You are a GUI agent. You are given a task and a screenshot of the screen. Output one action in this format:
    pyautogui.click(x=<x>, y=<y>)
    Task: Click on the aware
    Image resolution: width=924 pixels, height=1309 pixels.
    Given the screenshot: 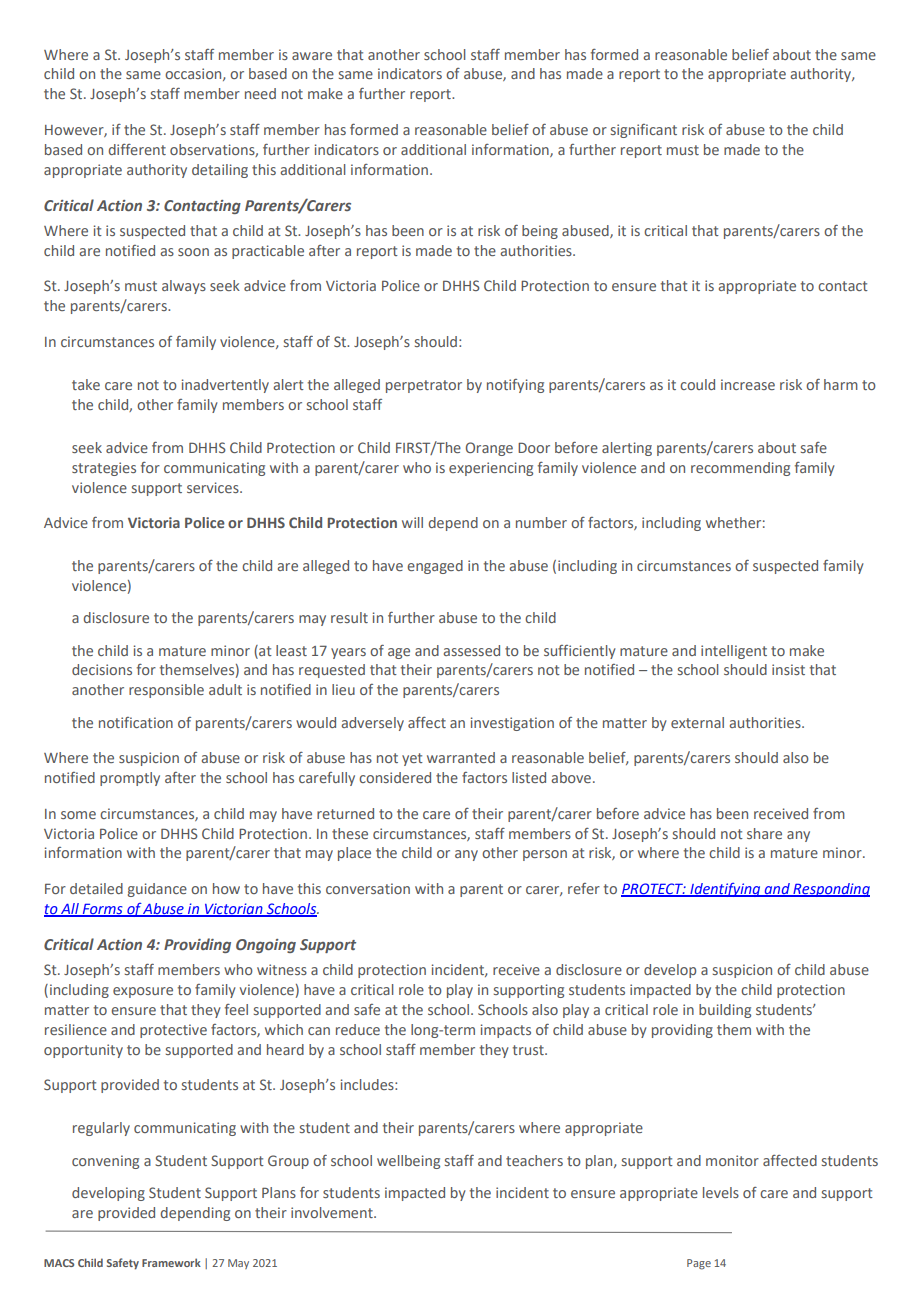 What is the action you would take?
    pyautogui.click(x=312, y=56)
